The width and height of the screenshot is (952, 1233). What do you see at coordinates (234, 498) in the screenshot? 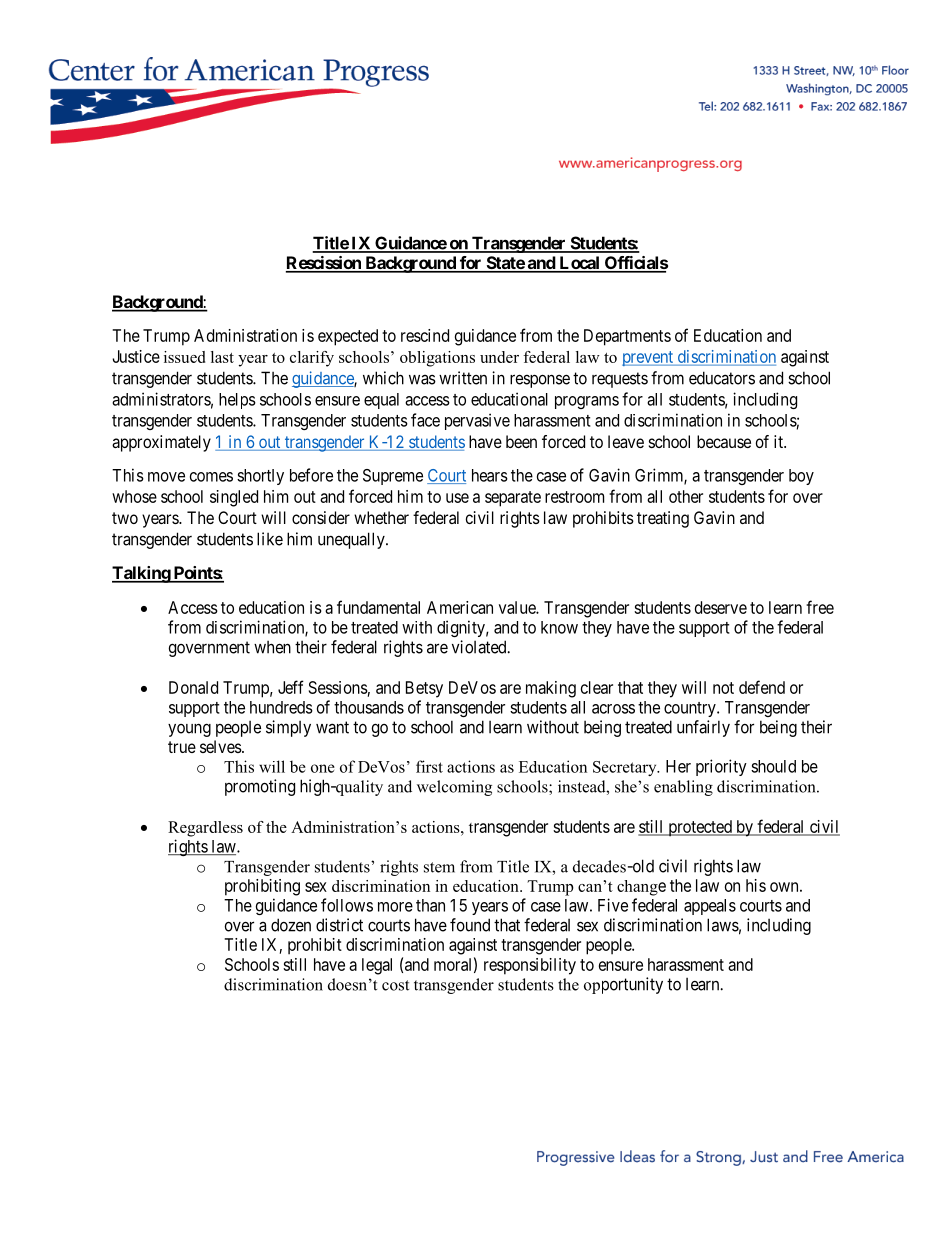
I see `singled` at bounding box center [234, 498].
